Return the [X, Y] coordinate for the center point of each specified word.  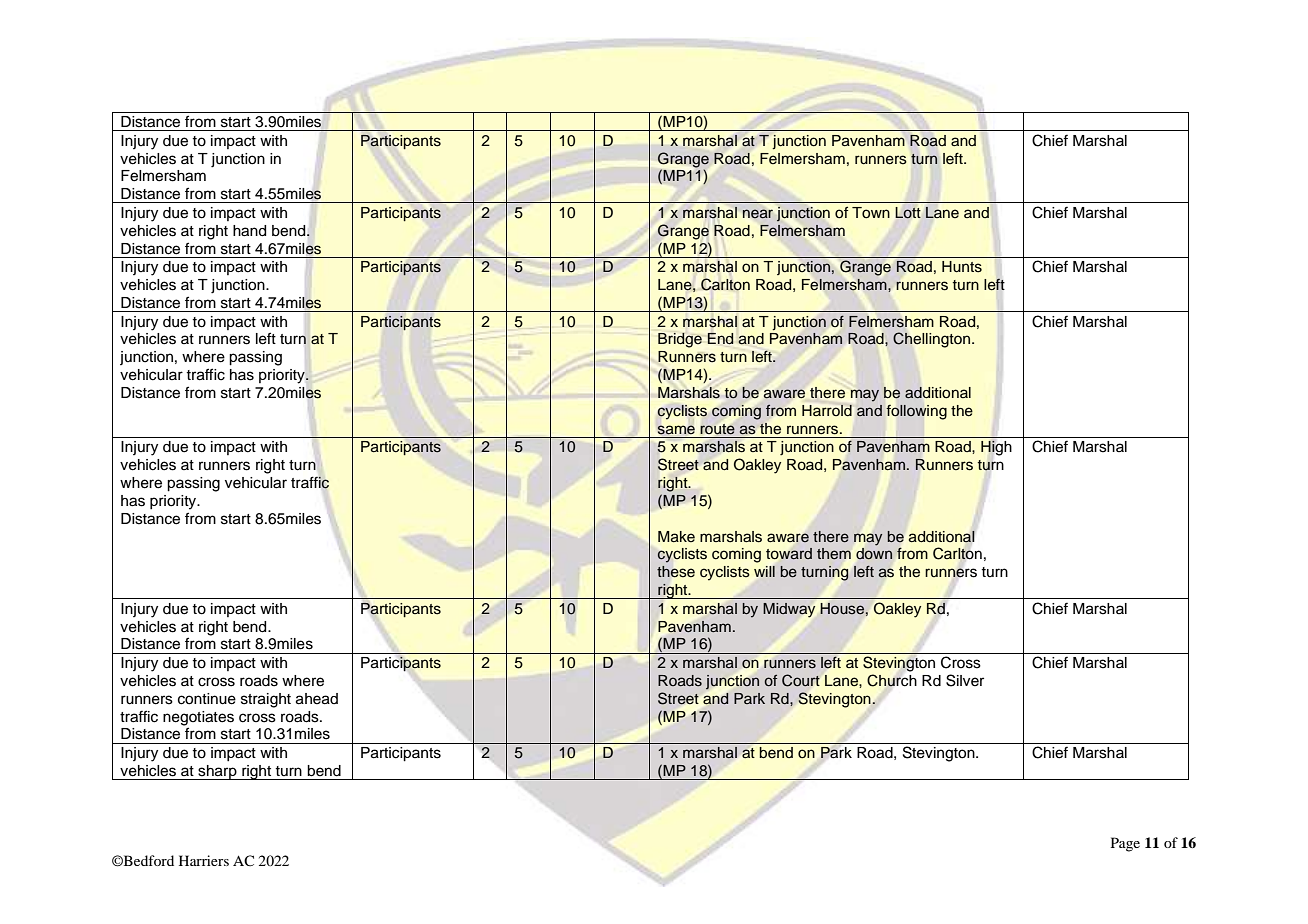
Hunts [962, 267]
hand [249, 231]
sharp [217, 772]
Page [1125, 844]
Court [801, 680]
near [758, 213]
